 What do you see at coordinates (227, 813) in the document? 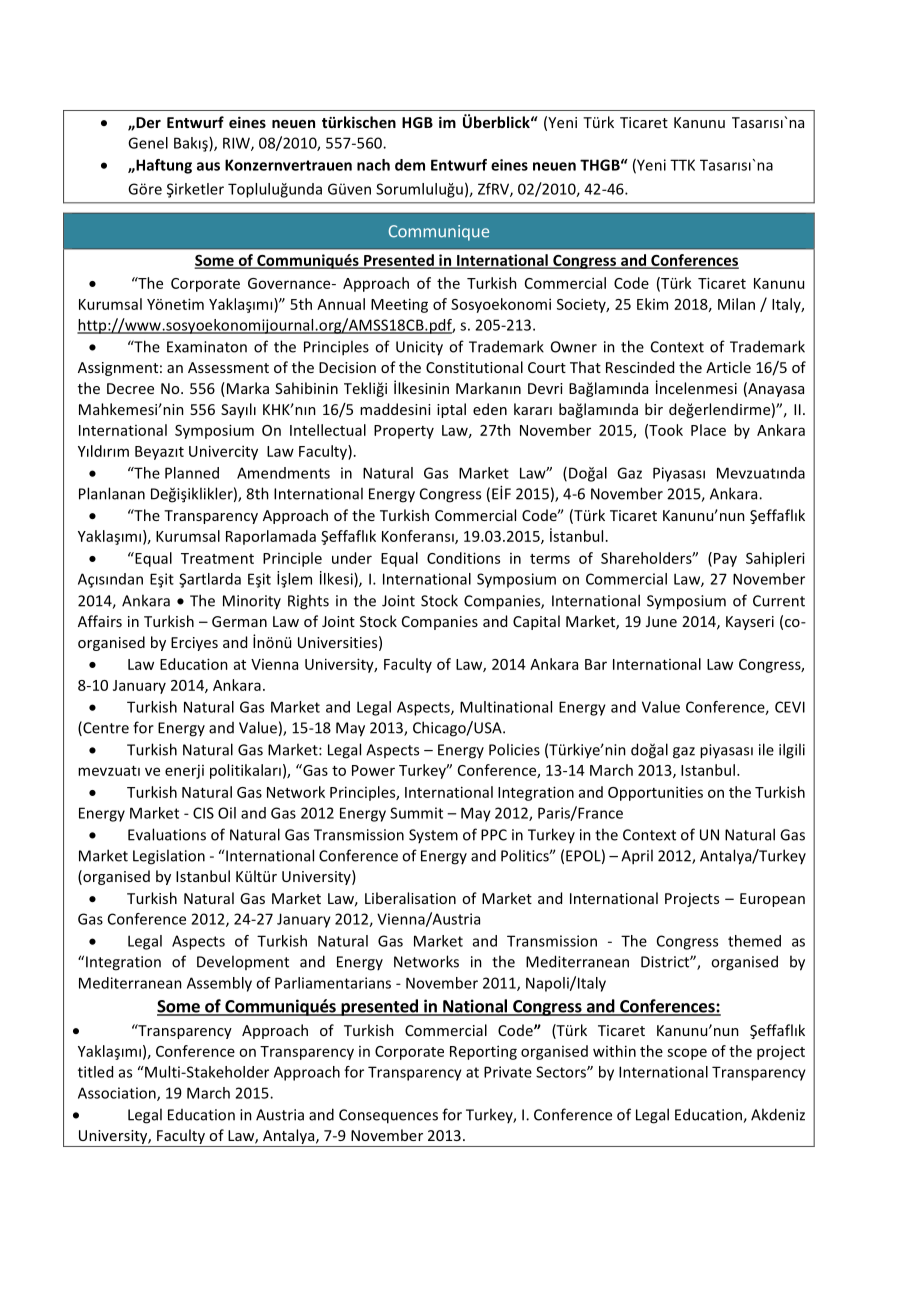
I see `Oil` at bounding box center [227, 813].
